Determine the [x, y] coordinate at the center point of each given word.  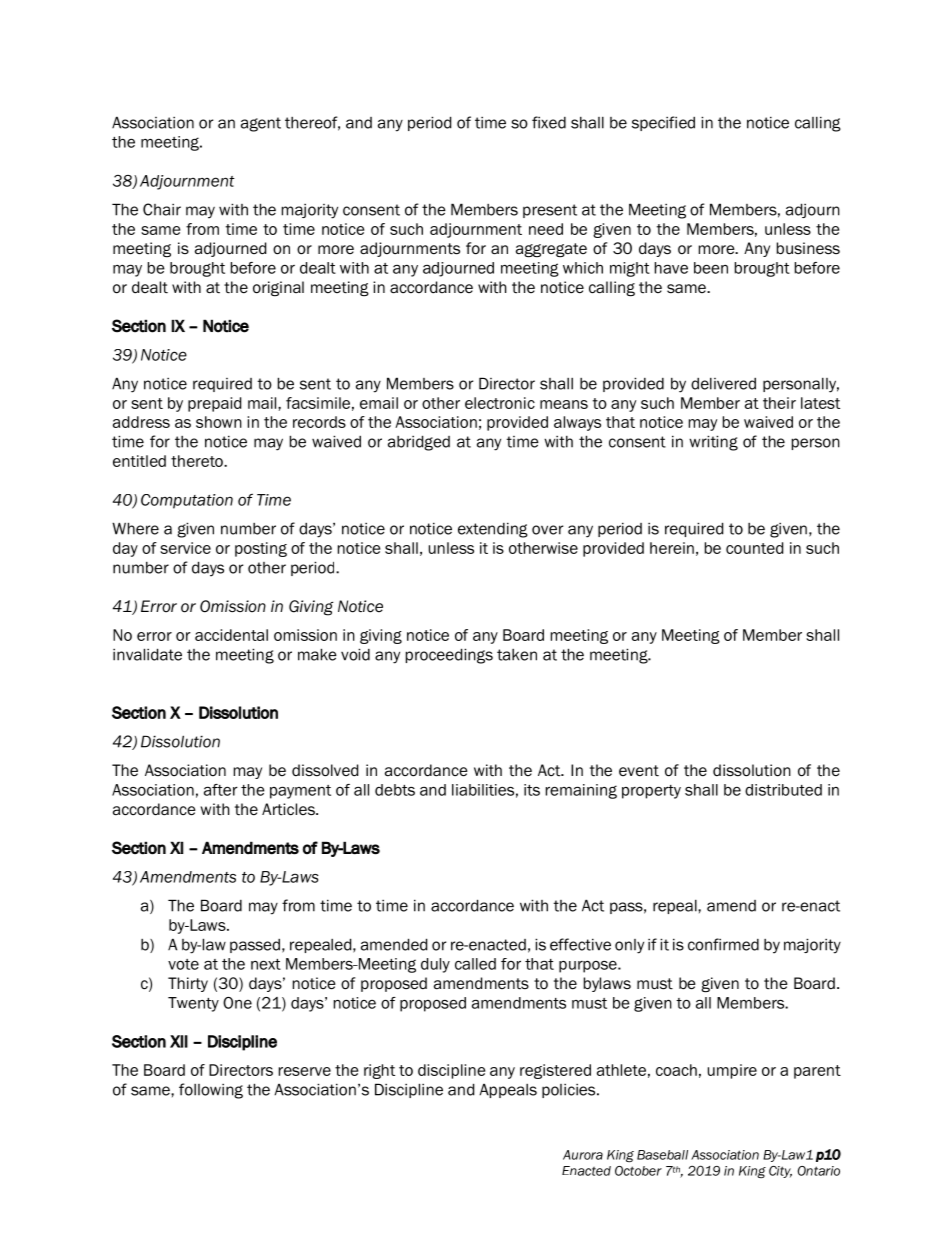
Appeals [508, 1091]
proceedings [449, 656]
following [211, 1091]
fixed [549, 122]
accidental [231, 635]
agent [261, 124]
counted [754, 548]
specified [663, 123]
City [780, 1172]
